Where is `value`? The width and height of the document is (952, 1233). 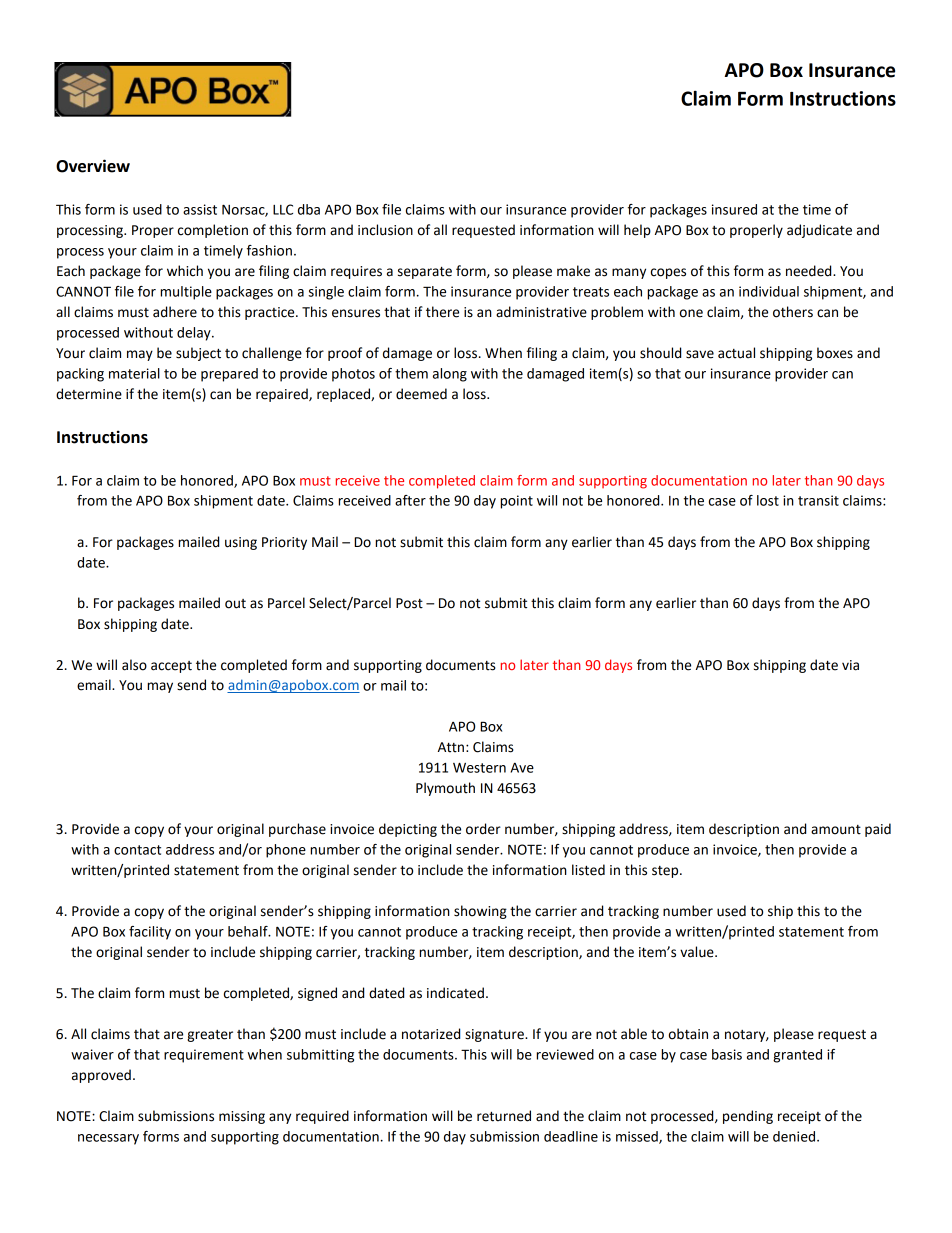 value is located at coordinates (698, 952).
